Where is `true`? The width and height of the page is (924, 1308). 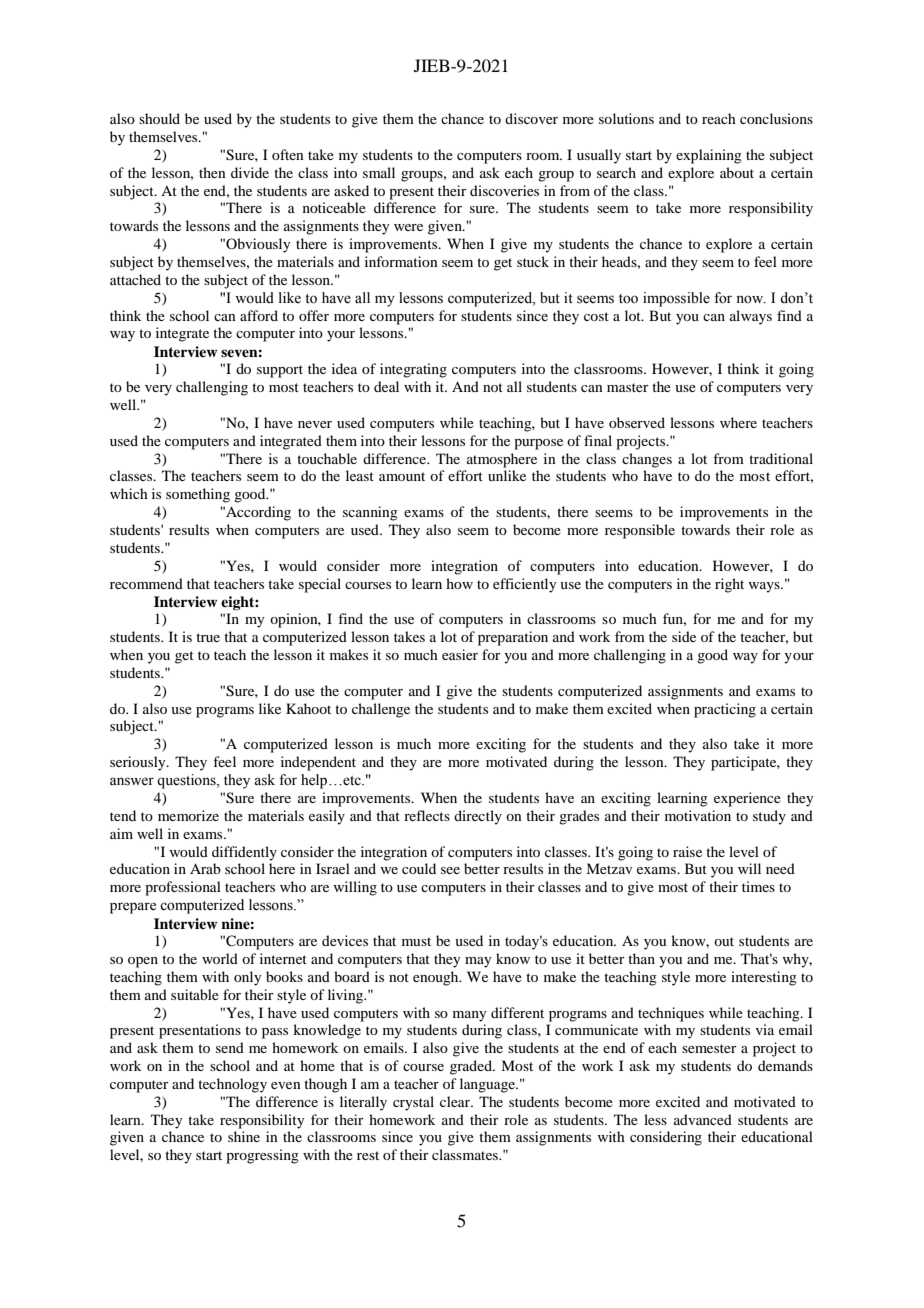
true is located at coordinates (208, 637).
